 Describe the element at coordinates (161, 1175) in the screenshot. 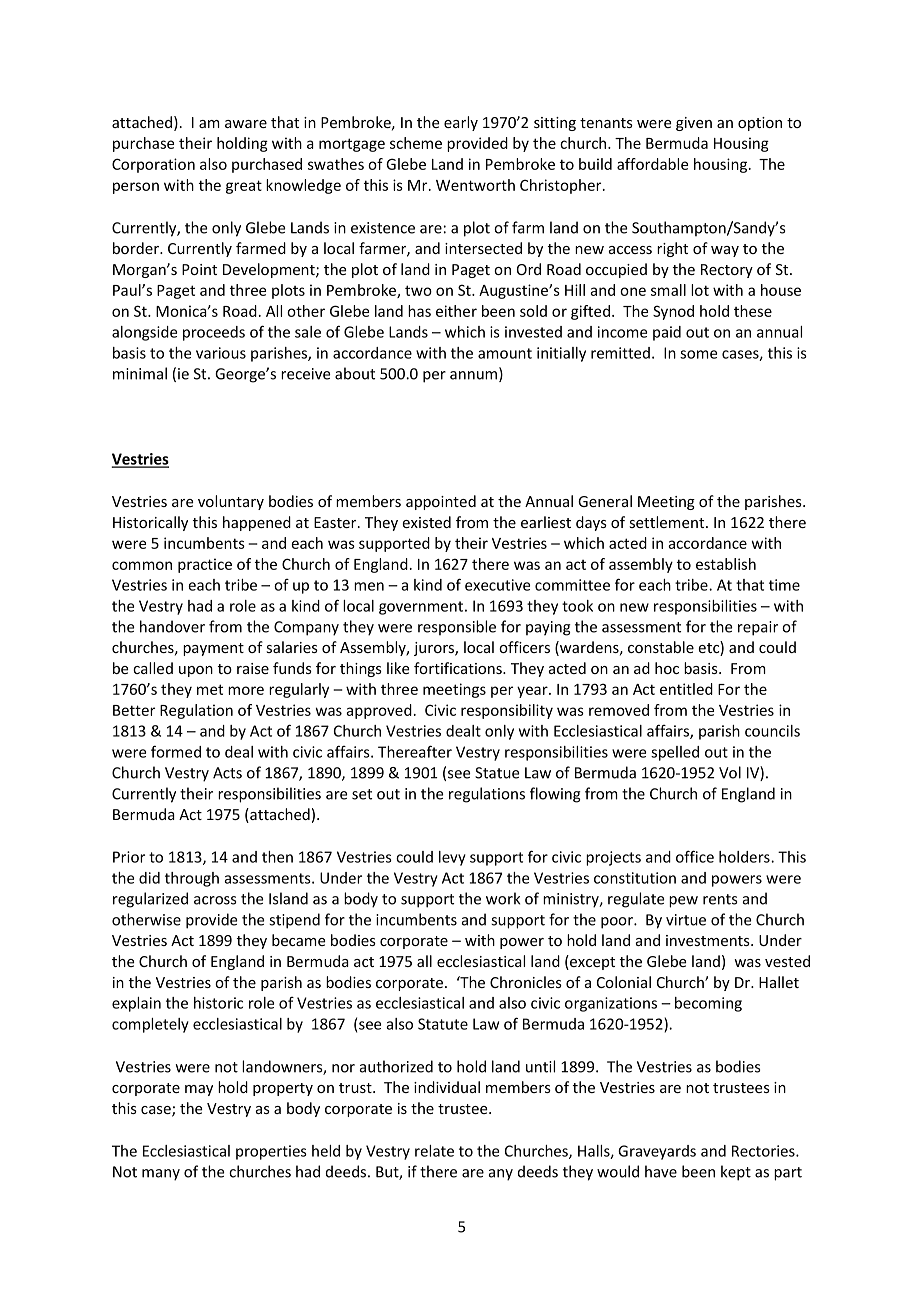

I see `many` at that location.
